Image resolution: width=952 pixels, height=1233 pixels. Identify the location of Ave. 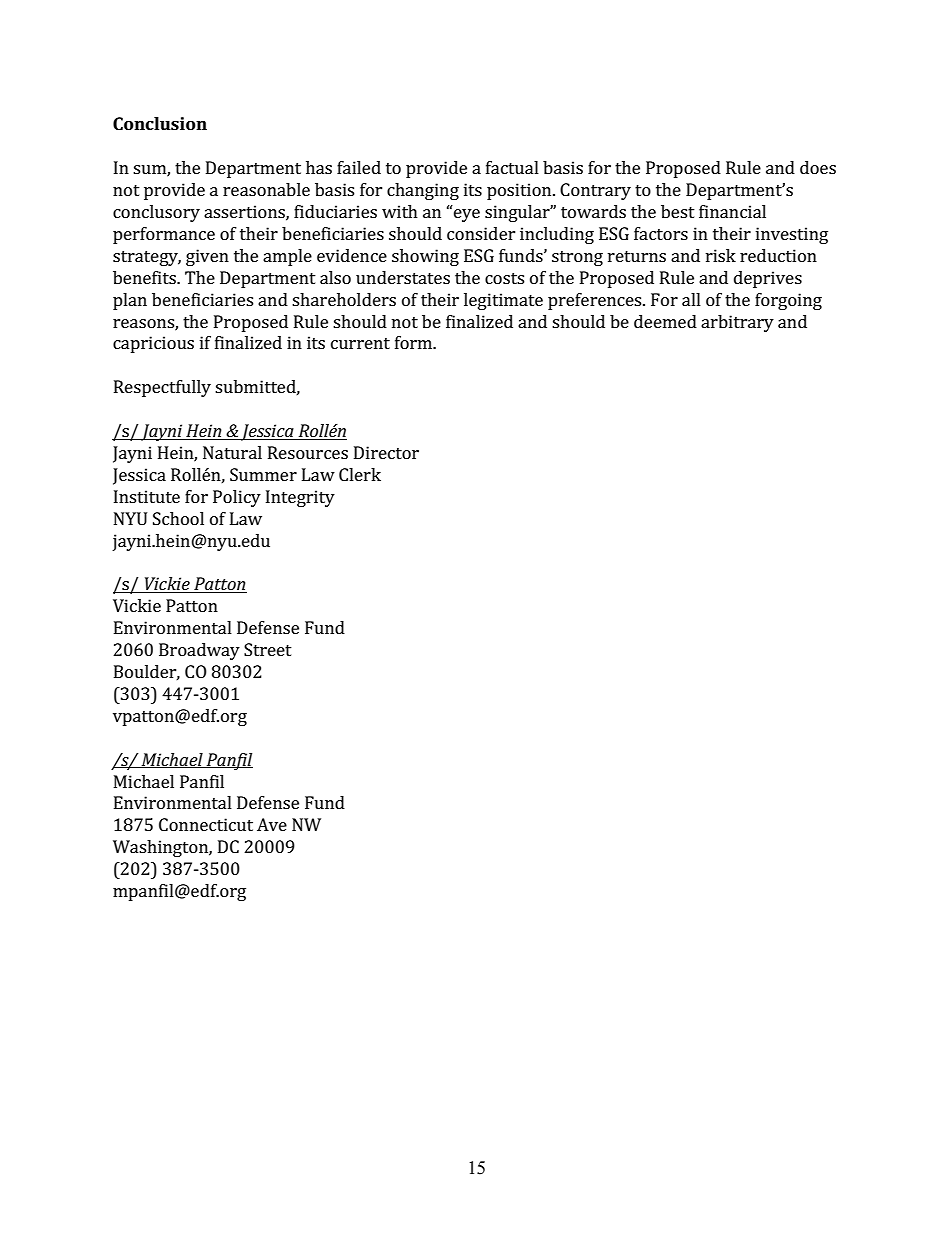
(272, 824).
